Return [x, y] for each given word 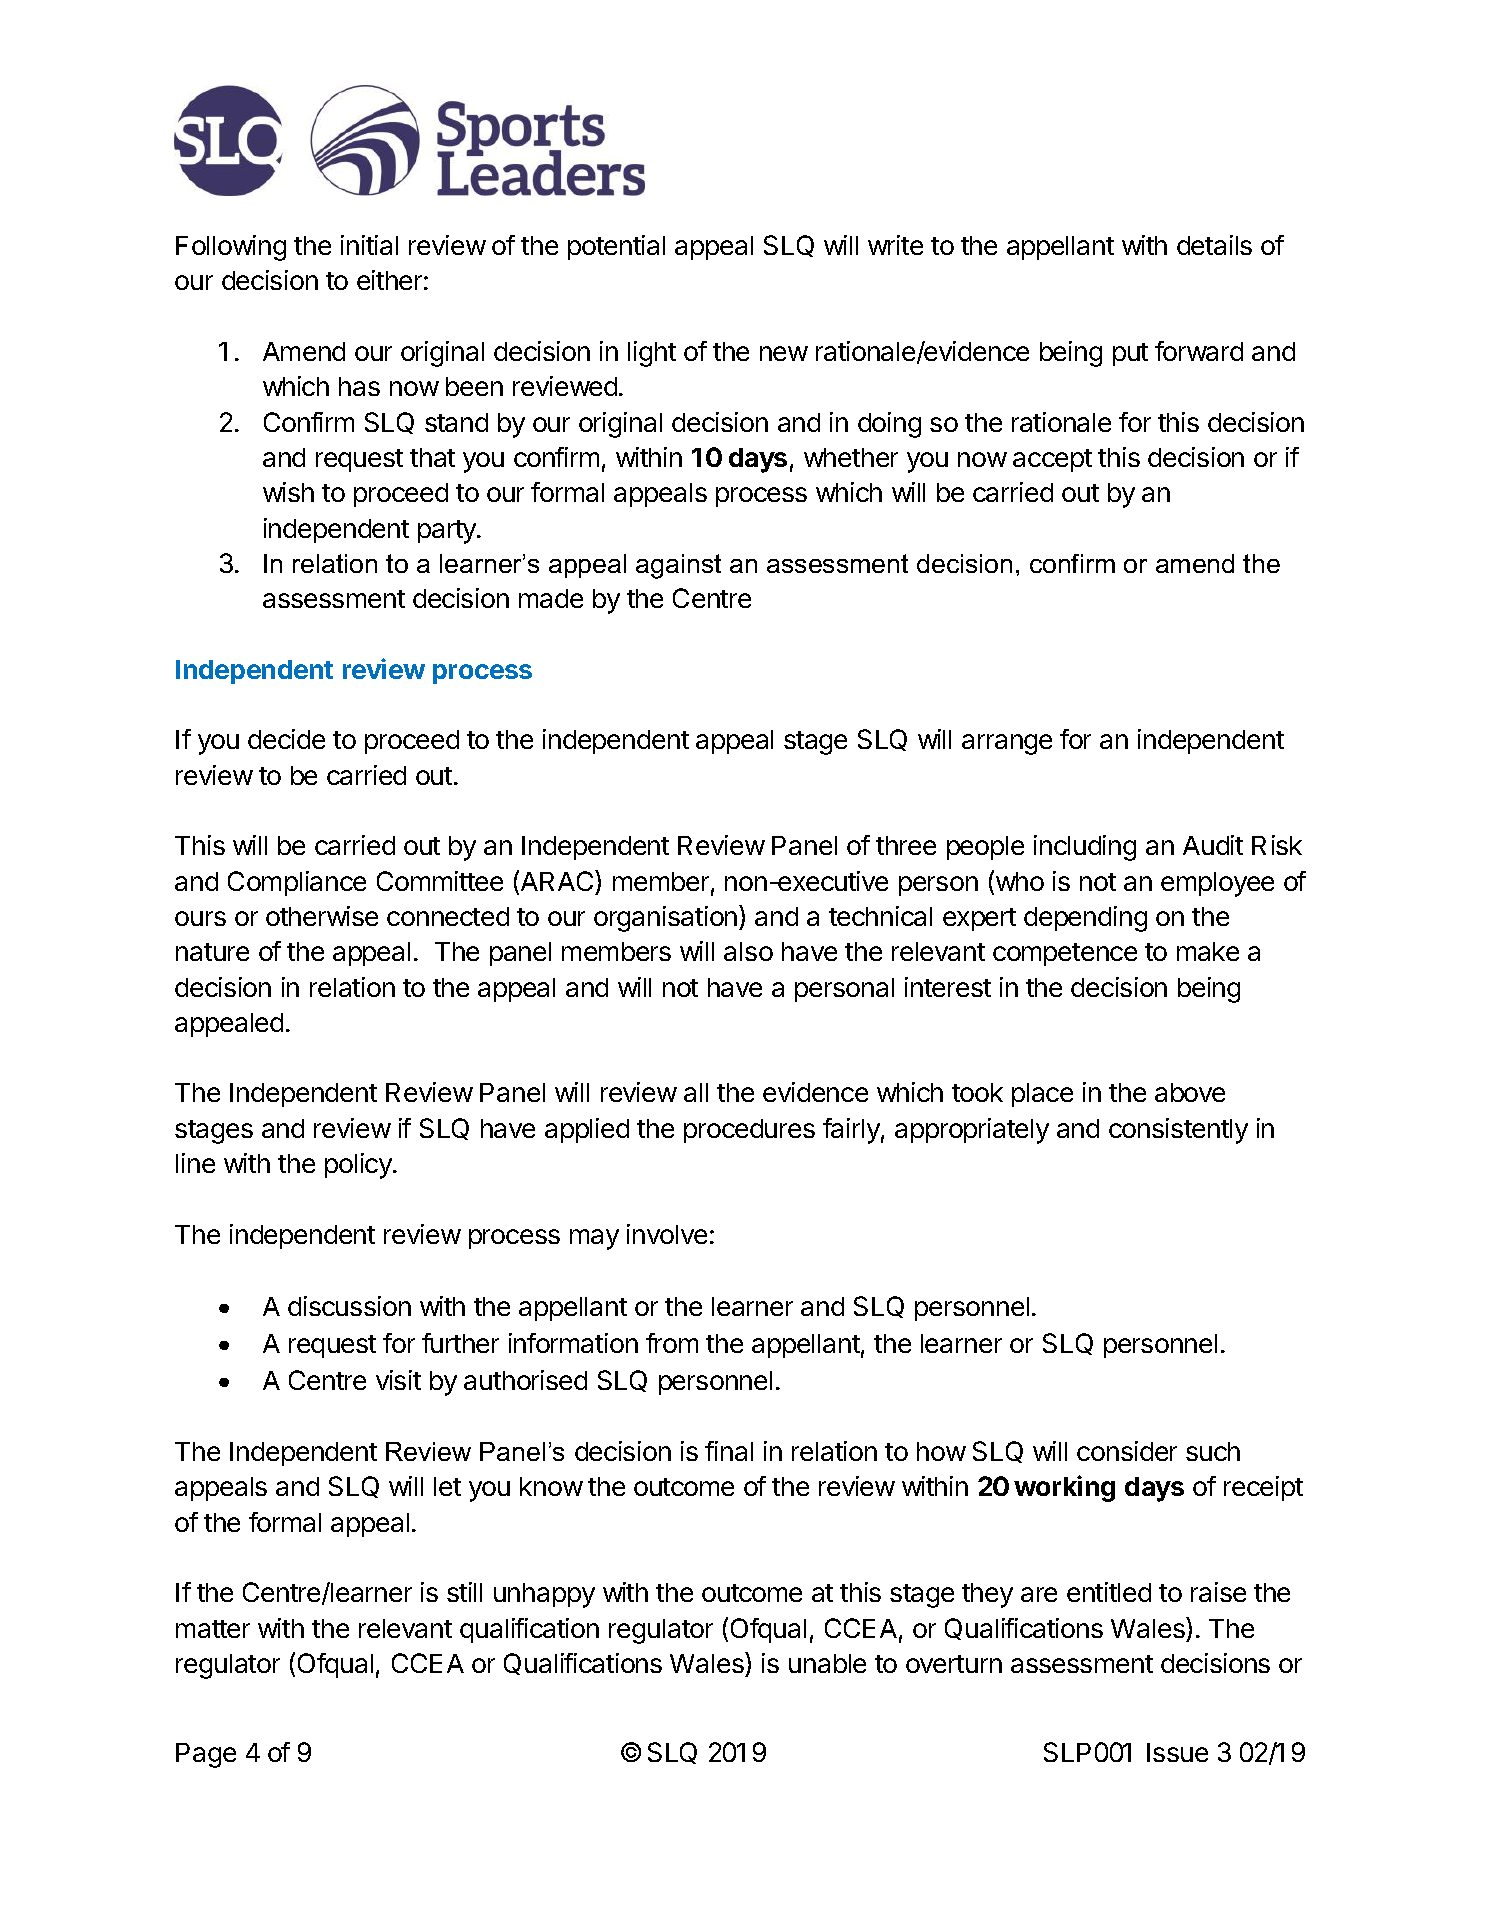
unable [827, 1663]
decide [286, 739]
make [1208, 951]
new [784, 353]
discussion [349, 1306]
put [1130, 354]
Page [206, 1755]
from [672, 1343]
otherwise [322, 916]
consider [1127, 1451]
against [678, 566]
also [748, 951]
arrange [1007, 744]
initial [369, 245]
